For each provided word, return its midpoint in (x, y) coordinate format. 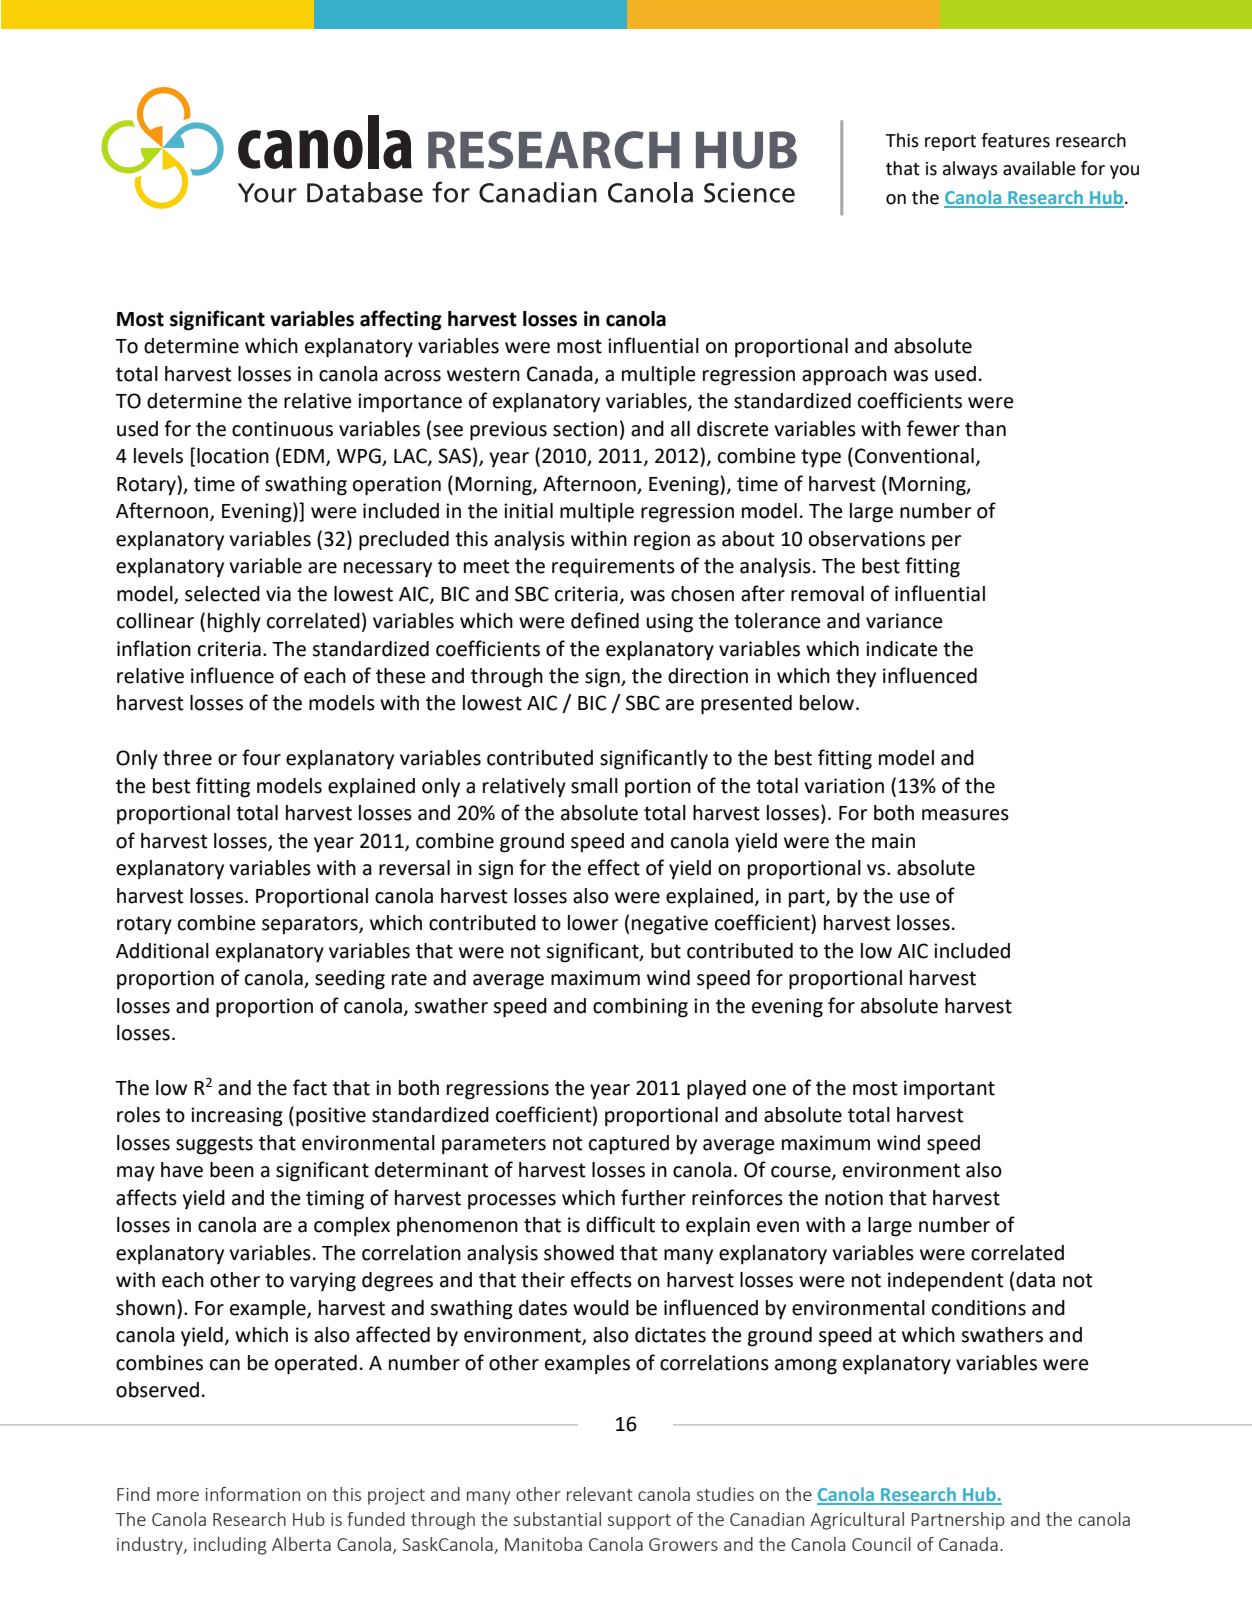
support (639, 1522)
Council (881, 1544)
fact (310, 1087)
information (252, 1494)
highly (234, 623)
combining (640, 1008)
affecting (401, 320)
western (483, 374)
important (949, 1090)
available (1039, 168)
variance (904, 621)
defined (605, 620)
